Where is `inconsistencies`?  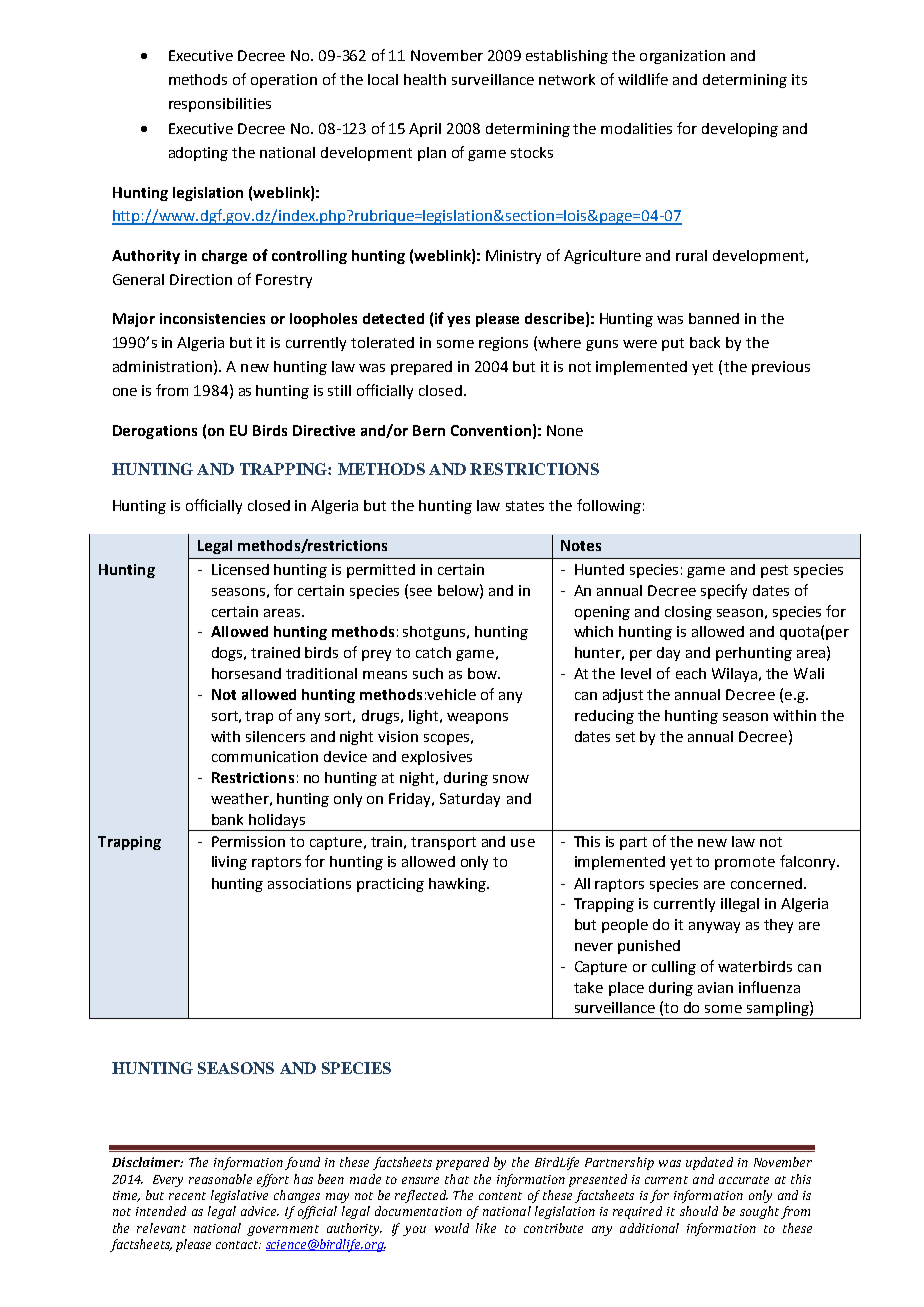 inconsistencies is located at coordinates (212, 318).
